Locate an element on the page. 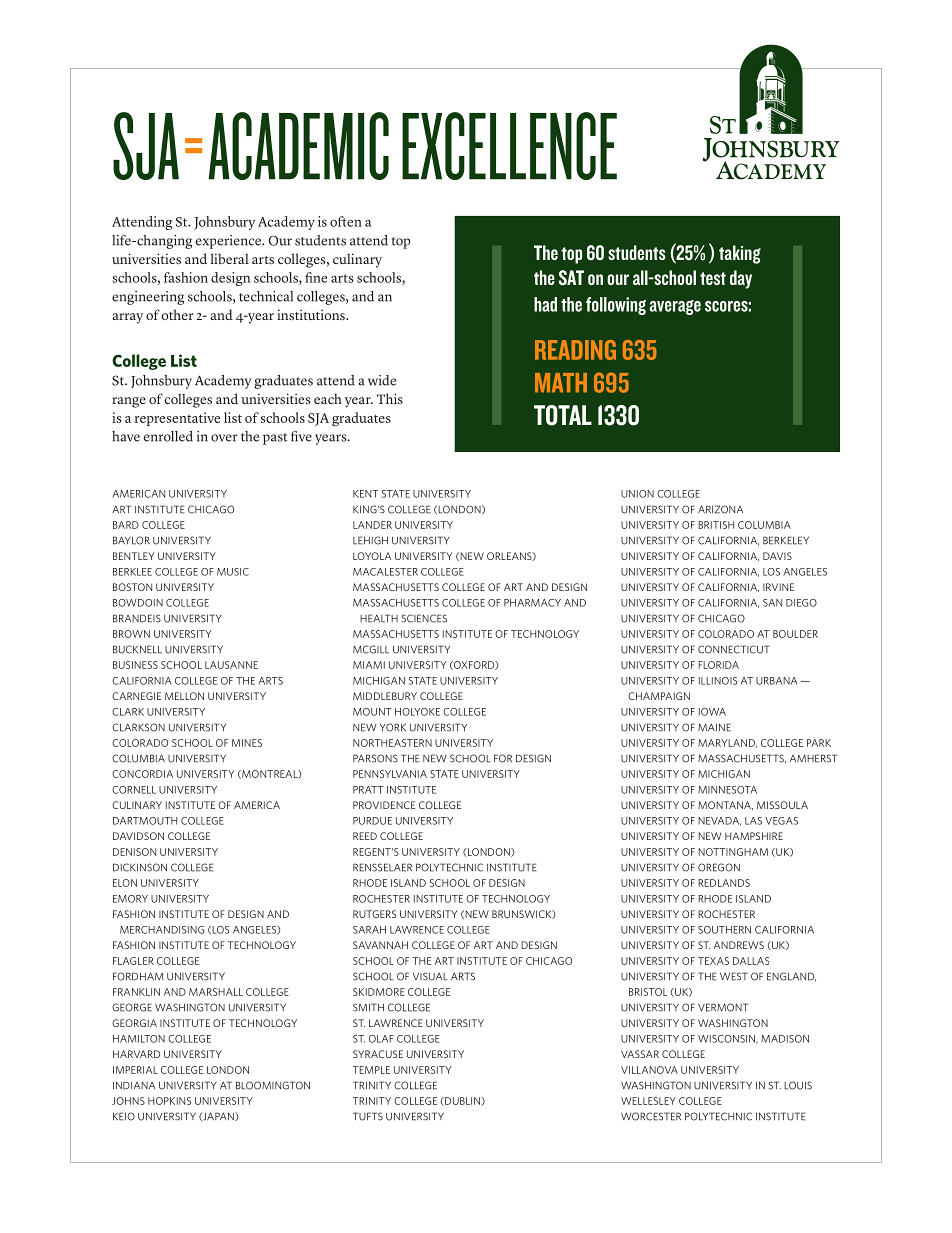  TEMPLE is located at coordinates (371, 1070).
